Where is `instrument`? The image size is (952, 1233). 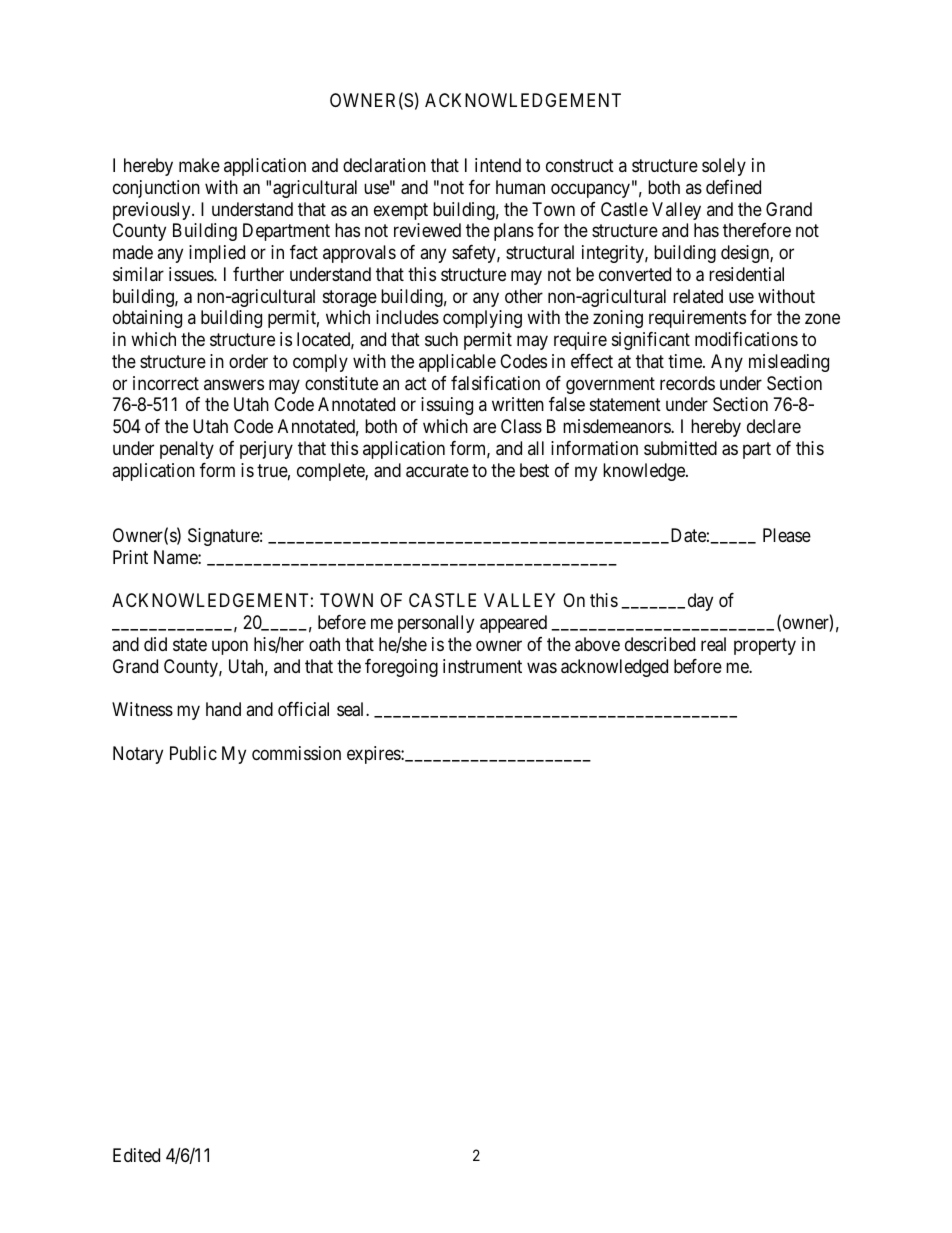
instrument is located at coordinates (482, 666).
